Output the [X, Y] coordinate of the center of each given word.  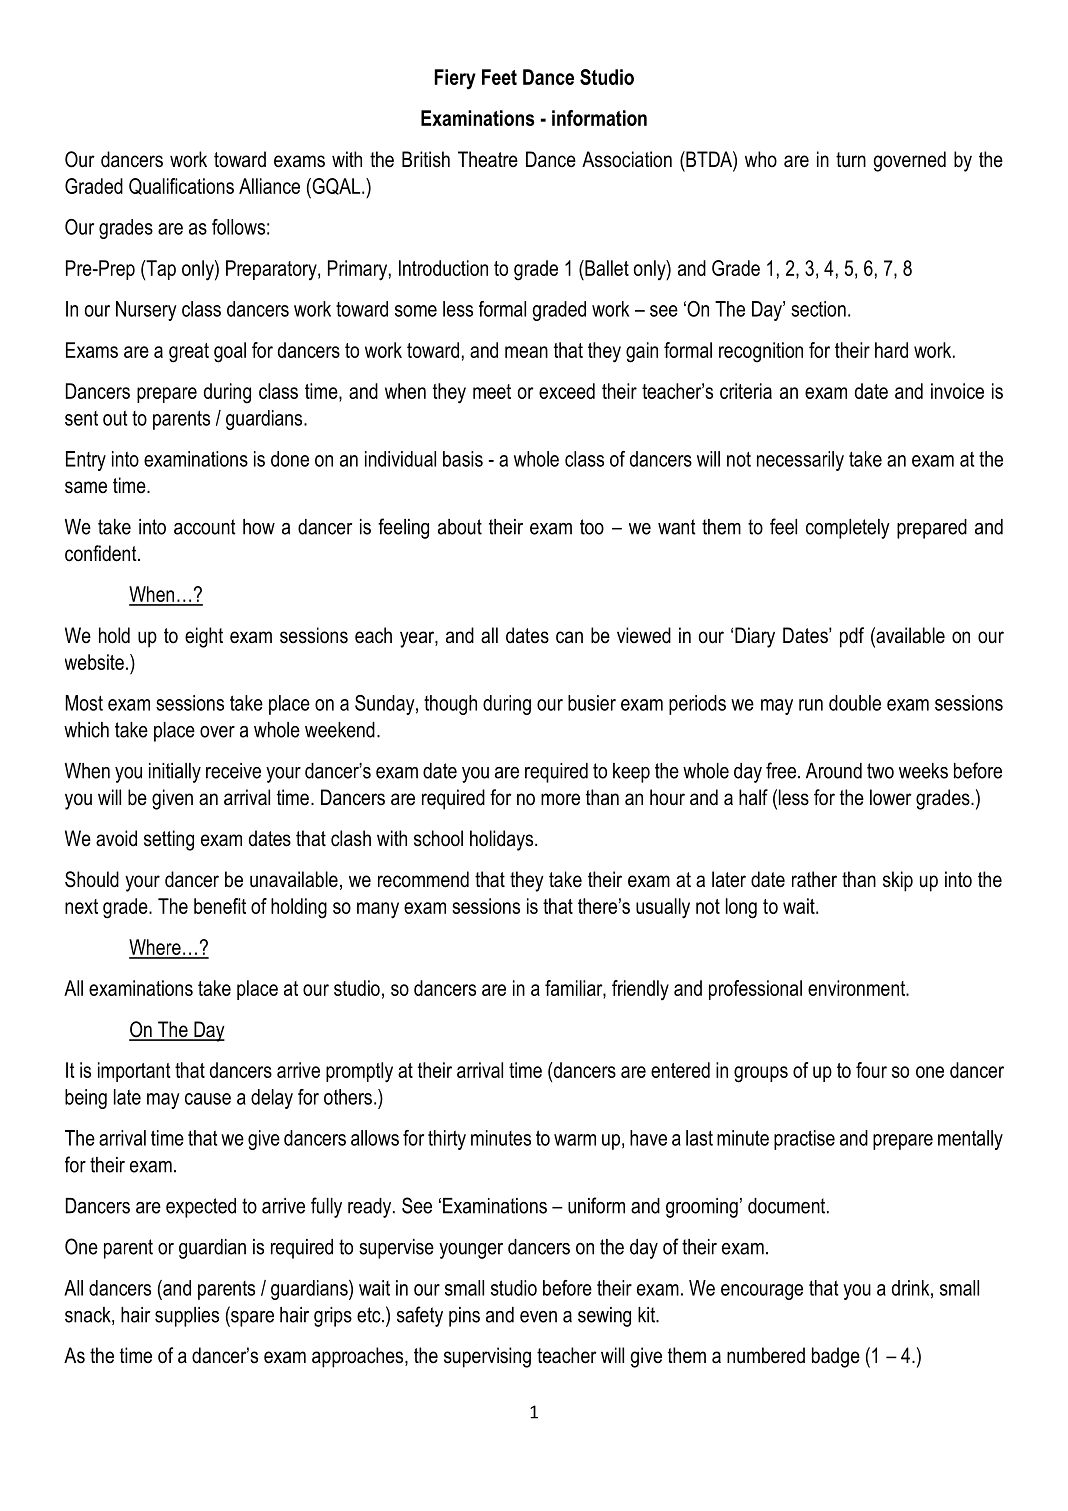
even [538, 1317]
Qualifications [181, 186]
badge [836, 1357]
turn [851, 160]
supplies [187, 1317]
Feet [499, 77]
